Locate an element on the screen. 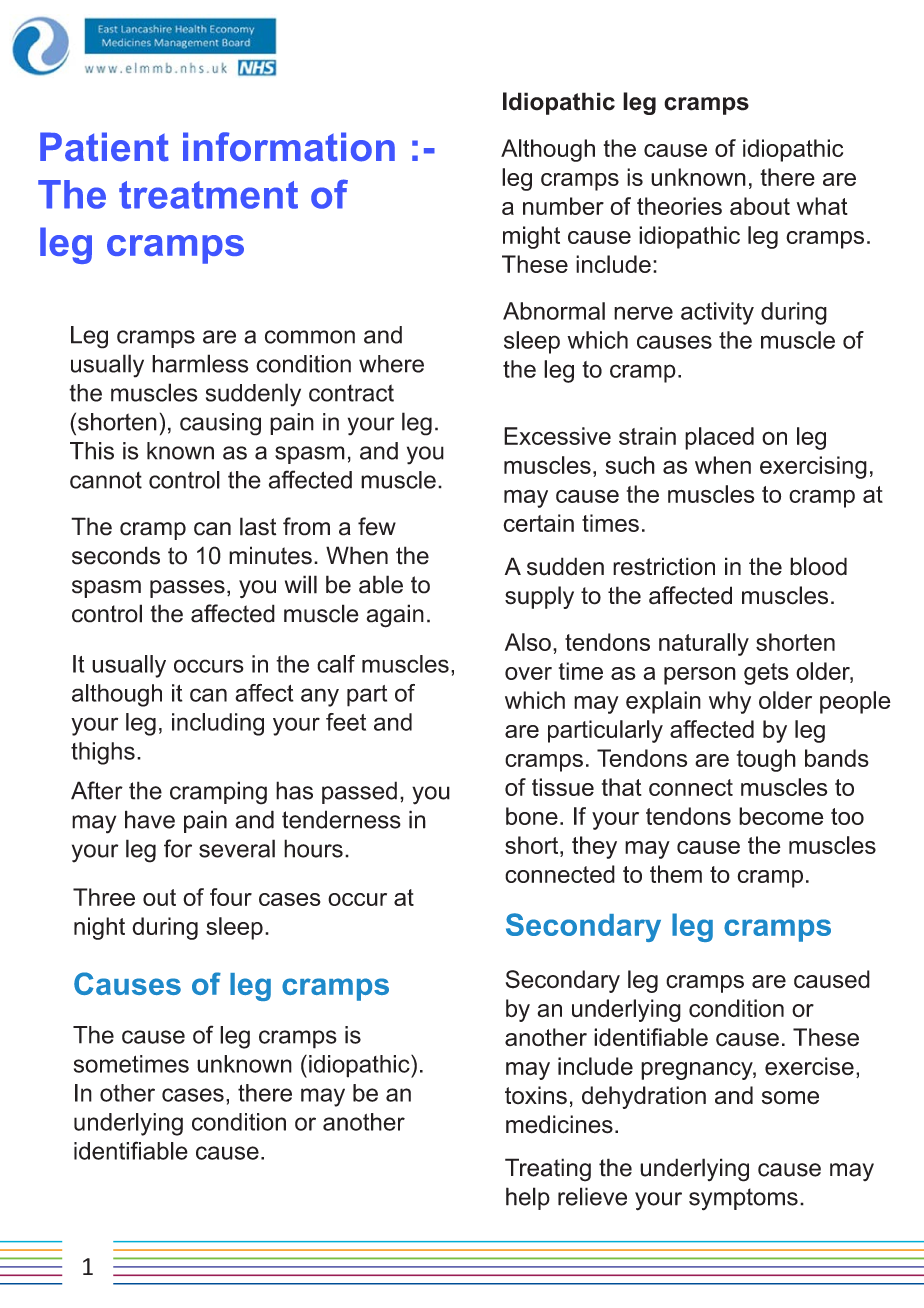 The width and height of the screenshot is (924, 1308). about is located at coordinates (760, 206).
